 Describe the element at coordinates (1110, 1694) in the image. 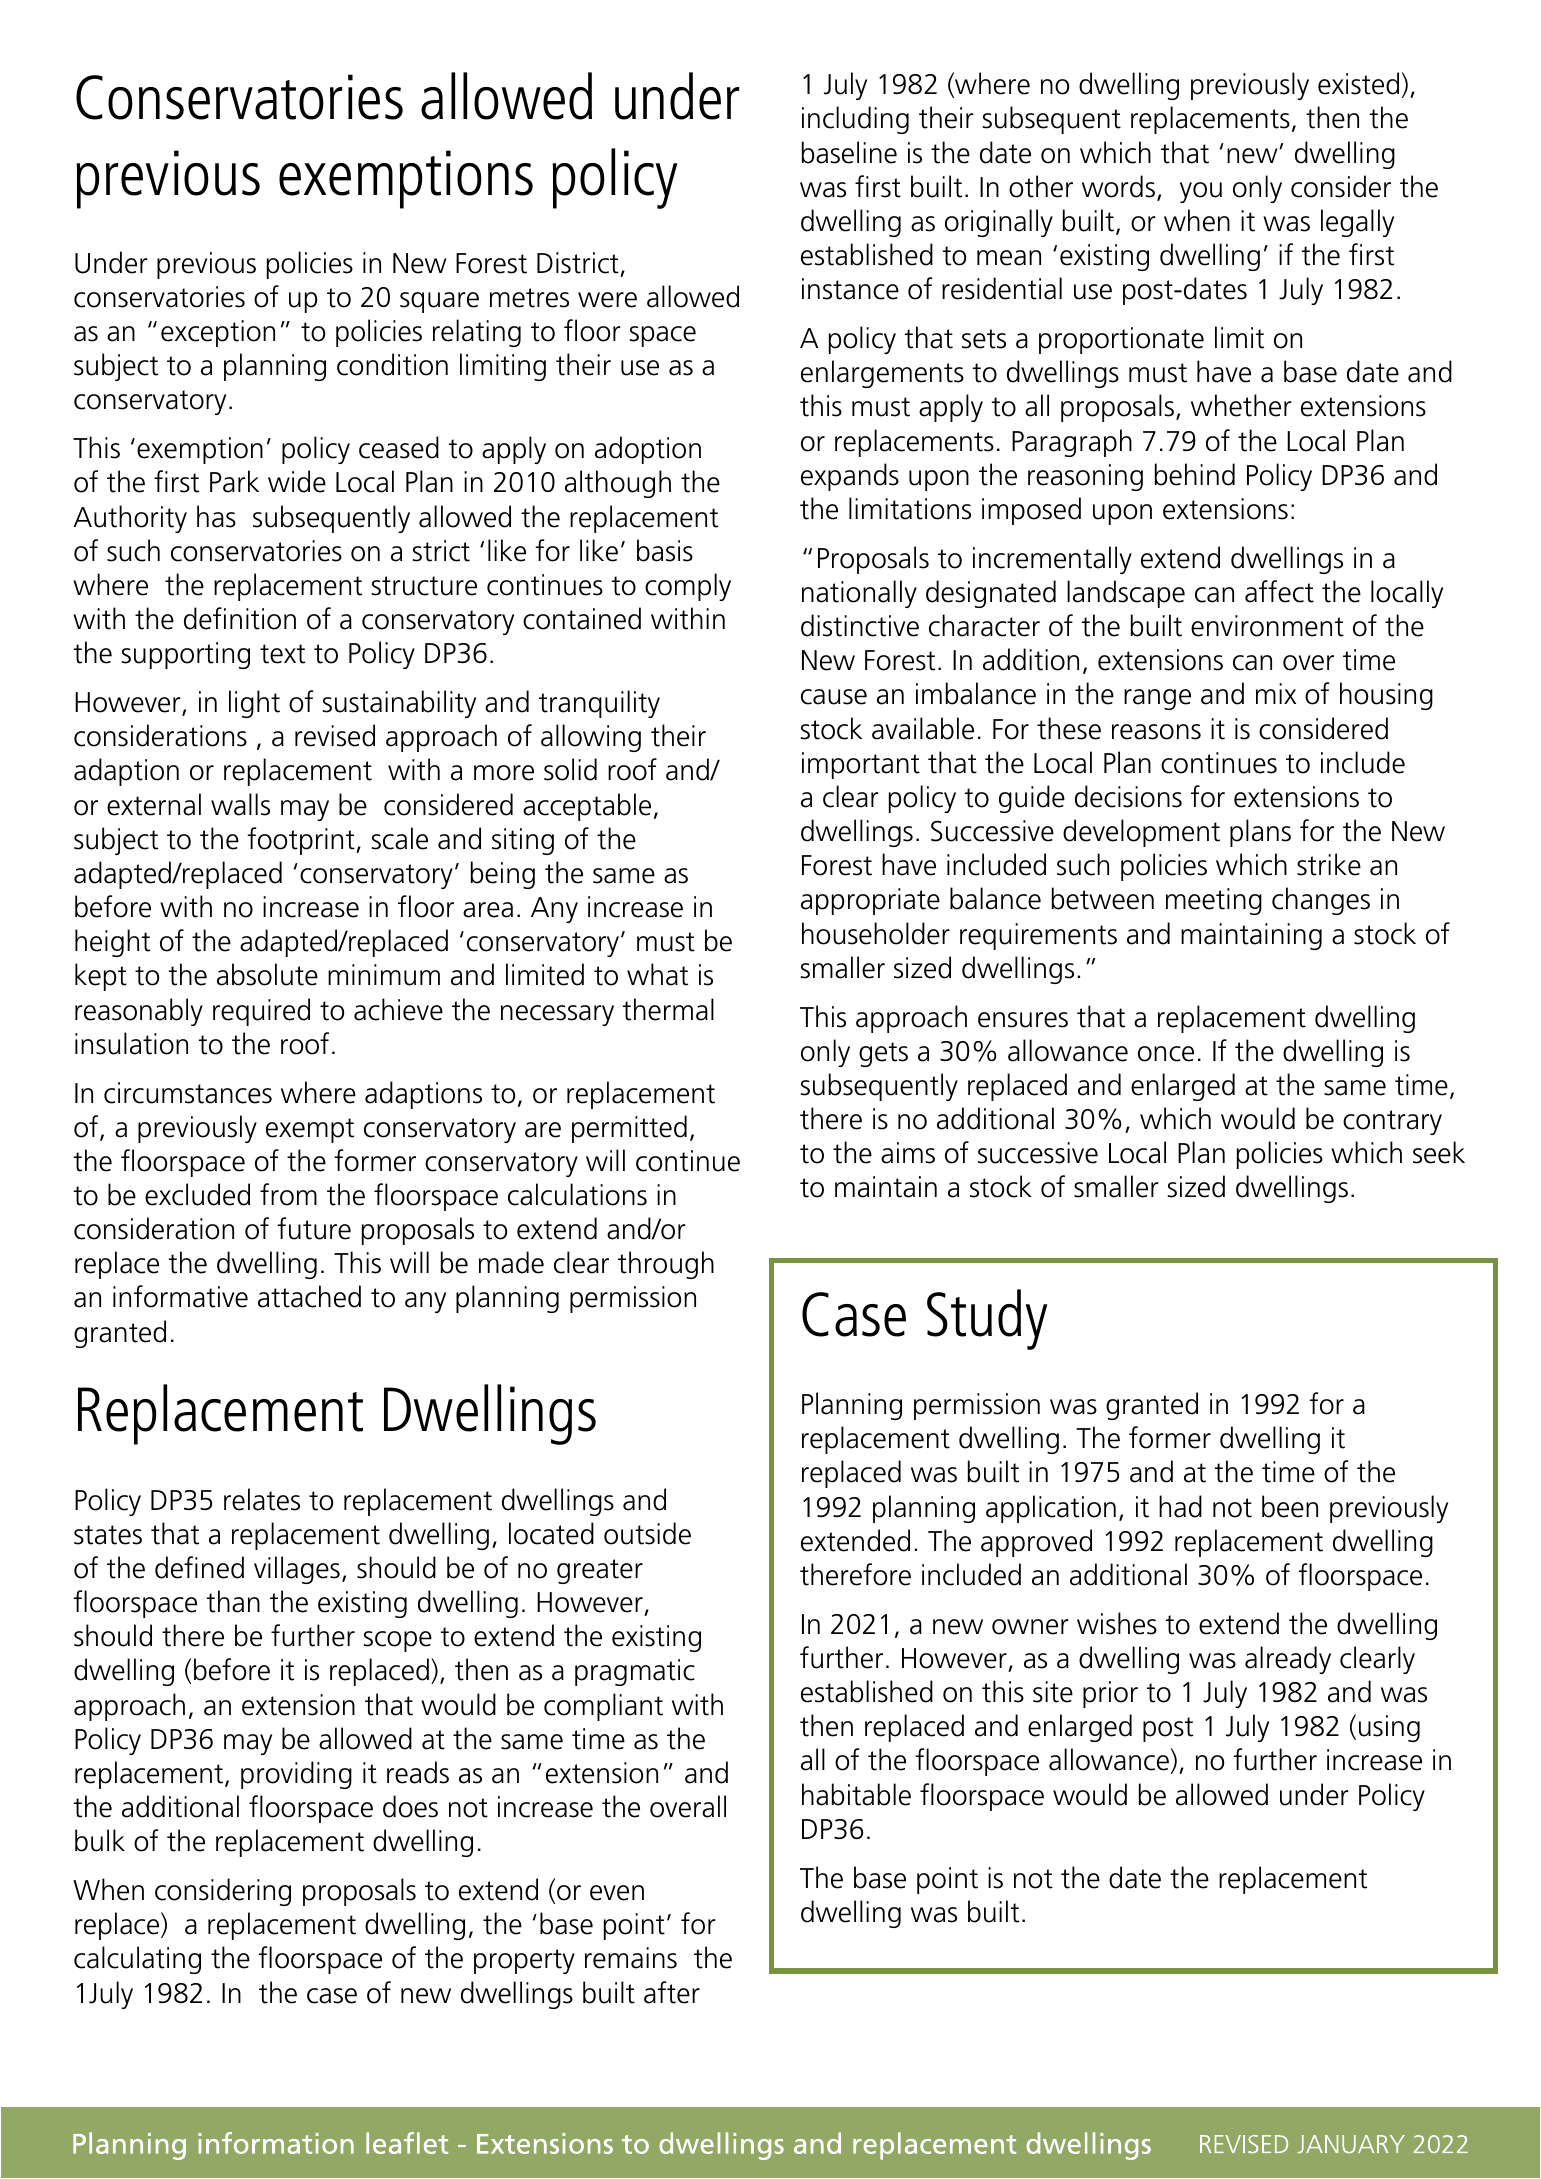

I see `prior` at that location.
